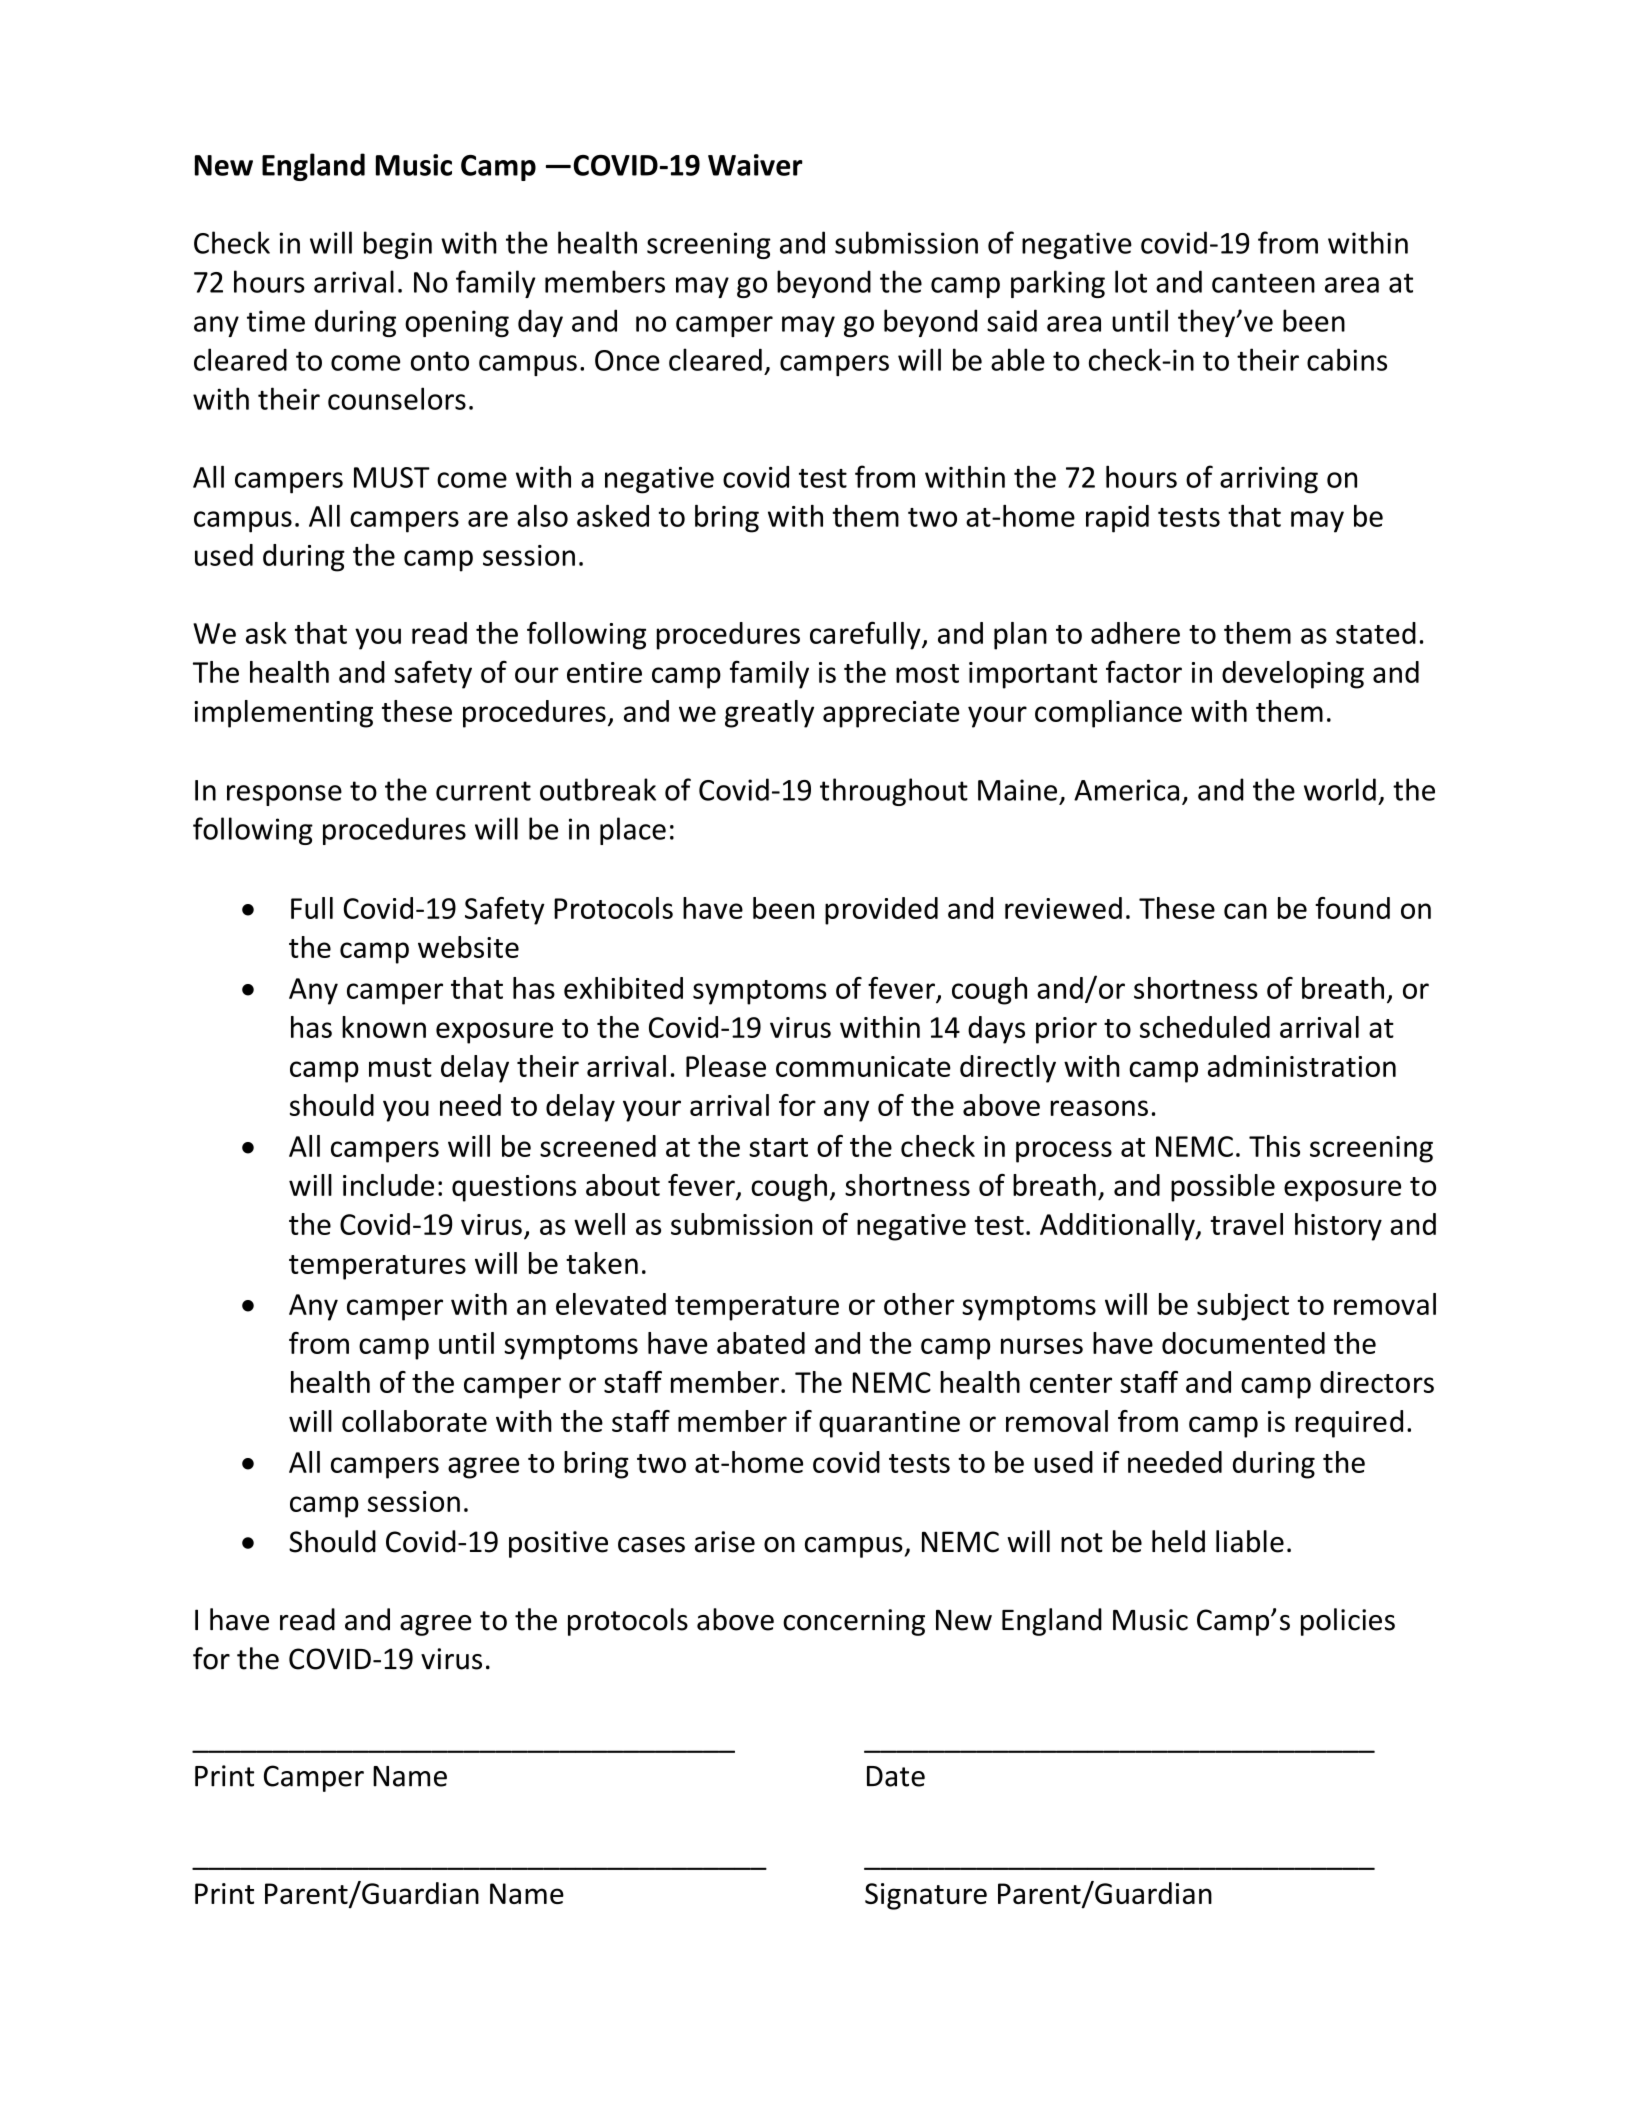  I want to click on begin, so click(398, 245).
